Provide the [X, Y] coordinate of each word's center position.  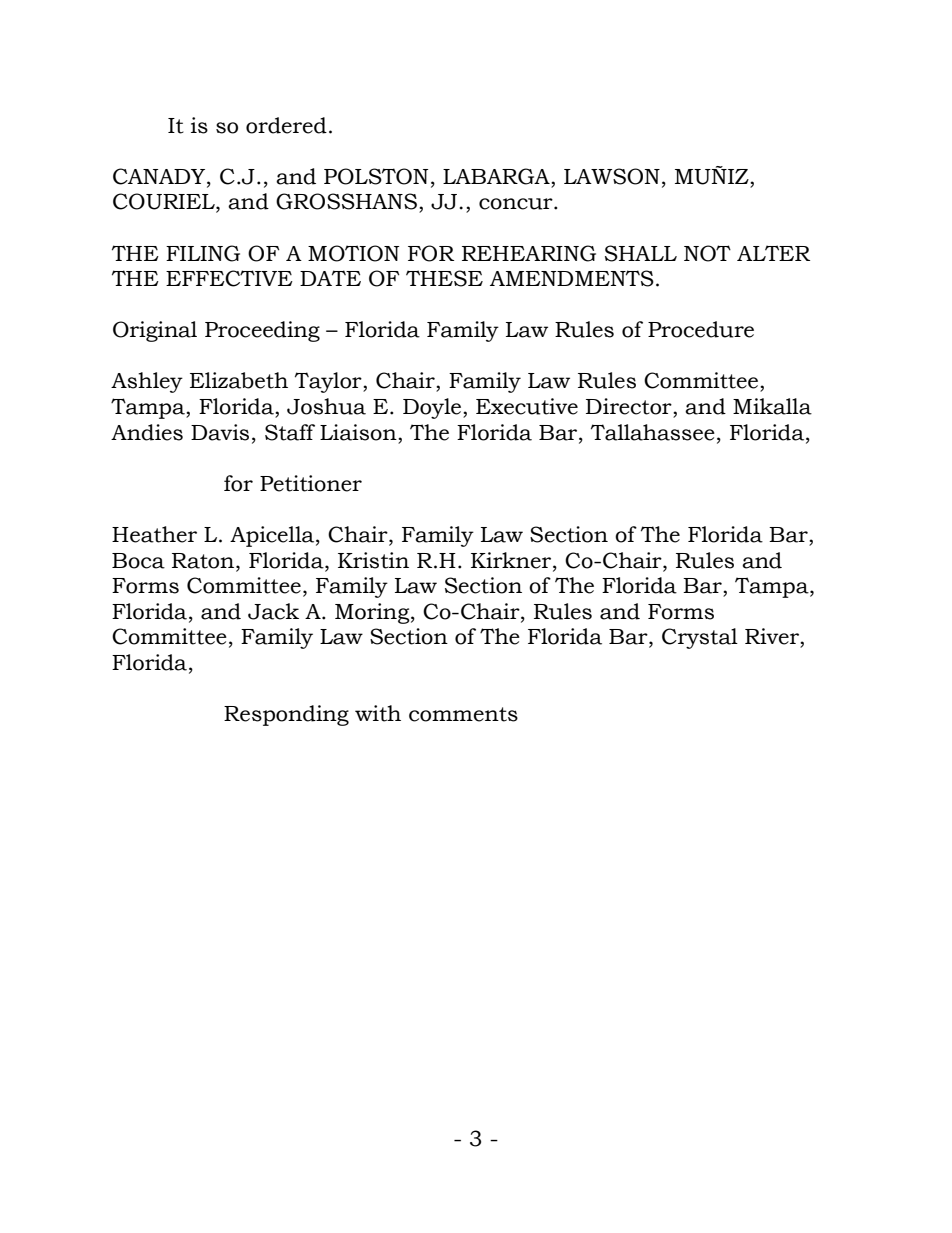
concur [517, 204]
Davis [220, 432]
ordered [286, 125]
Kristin [373, 560]
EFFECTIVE [229, 278]
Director [630, 406]
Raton [204, 561]
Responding [286, 715]
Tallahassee [653, 432]
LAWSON [612, 176]
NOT [707, 253]
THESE [444, 278]
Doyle [432, 408]
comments [463, 714]
